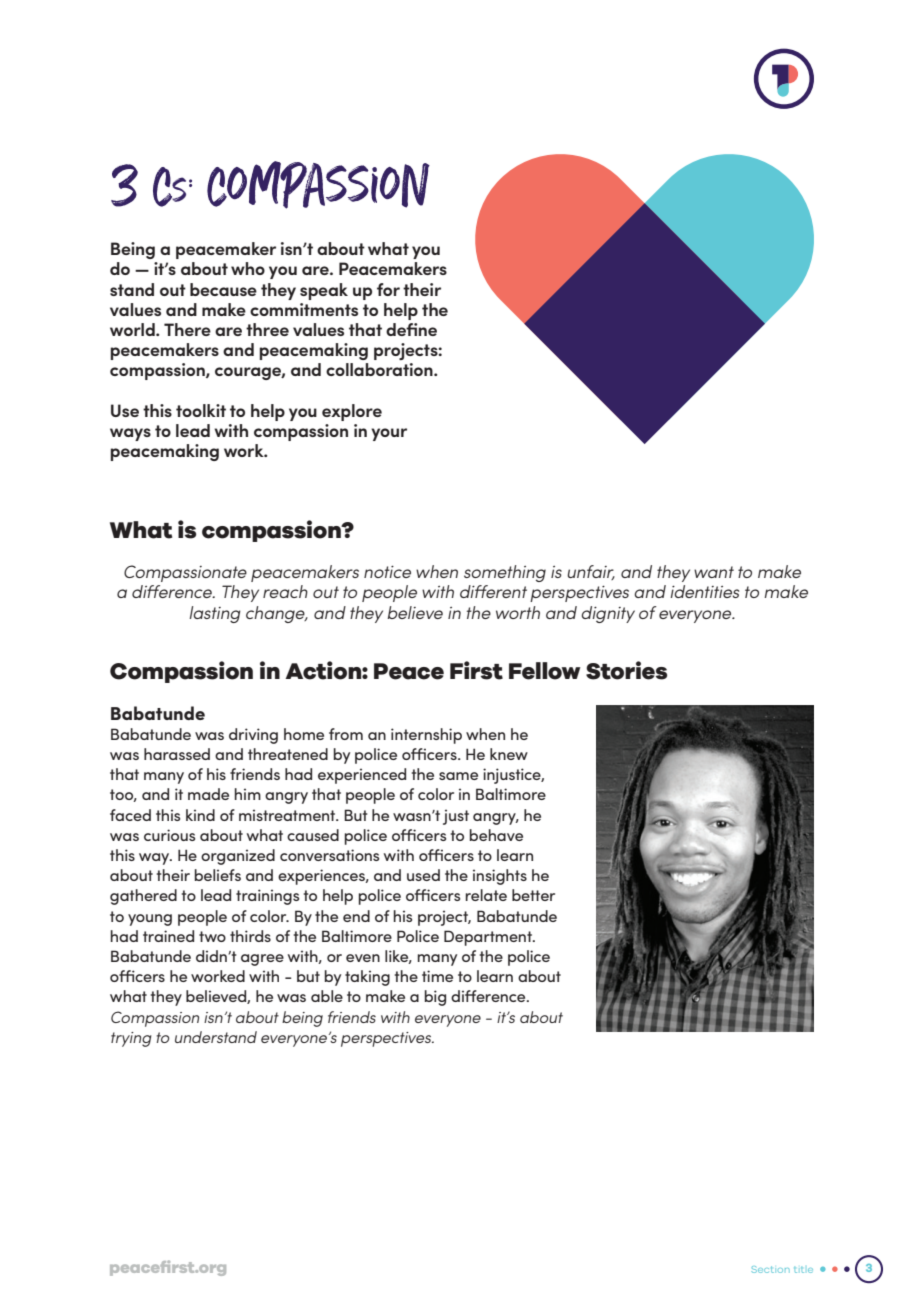 The image size is (924, 1308). What do you see at coordinates (458, 776) in the screenshot?
I see `same` at bounding box center [458, 776].
